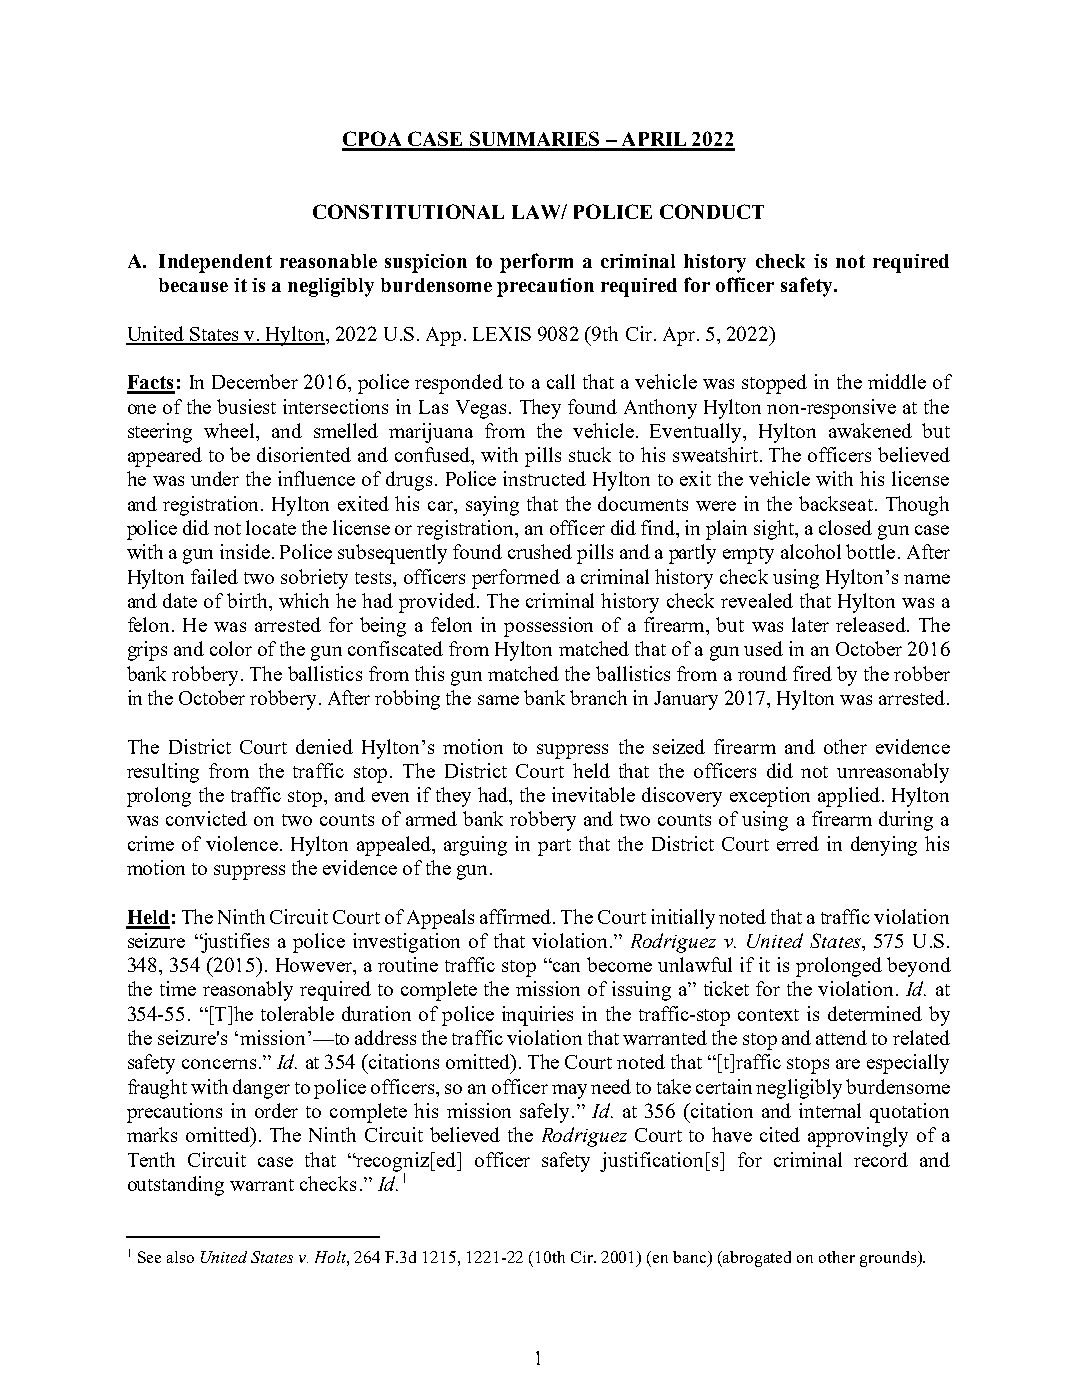  I want to click on abrogated, so click(757, 1259).
